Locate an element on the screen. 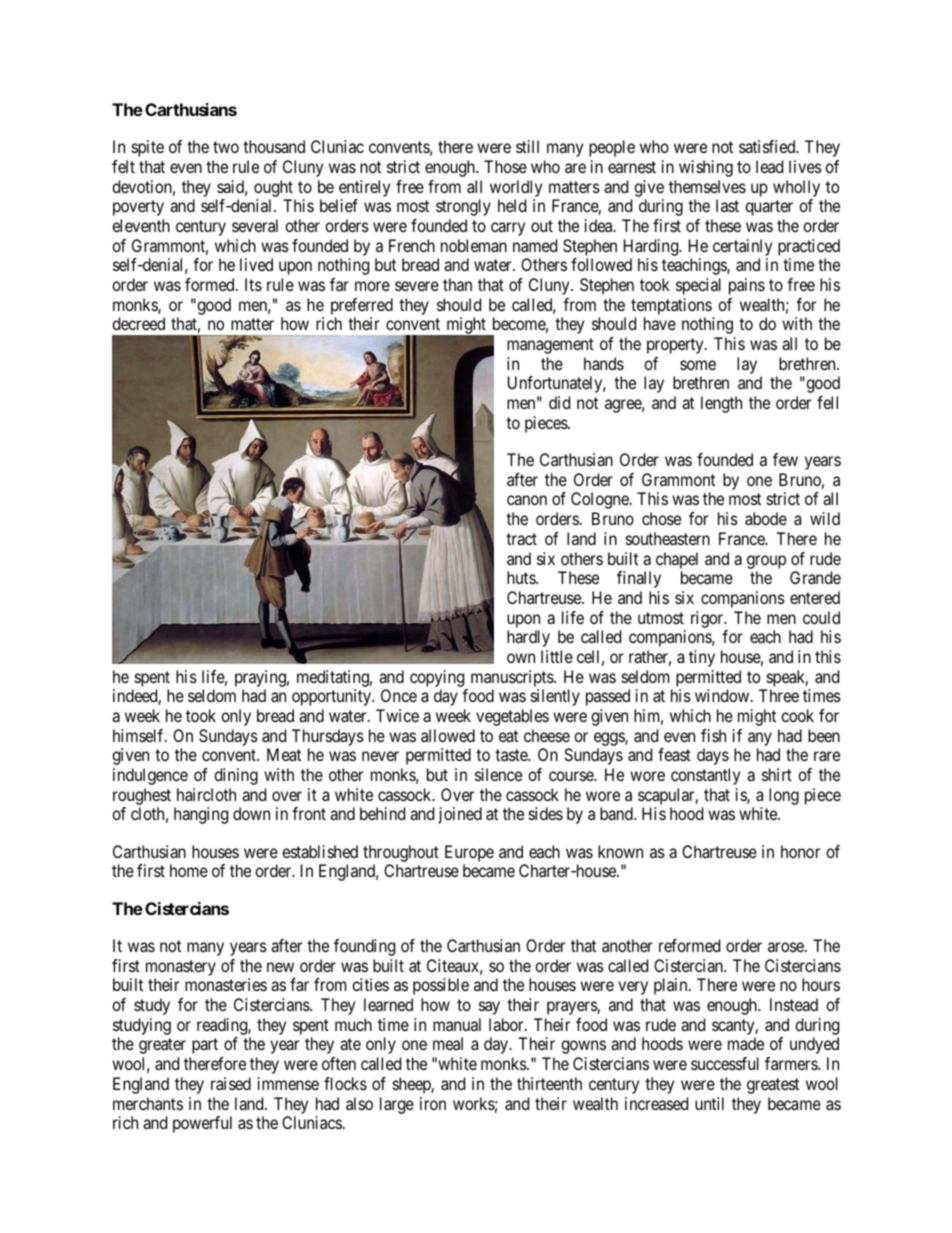 Image resolution: width=952 pixels, height=1233 pixels. decreed is located at coordinates (138, 323).
